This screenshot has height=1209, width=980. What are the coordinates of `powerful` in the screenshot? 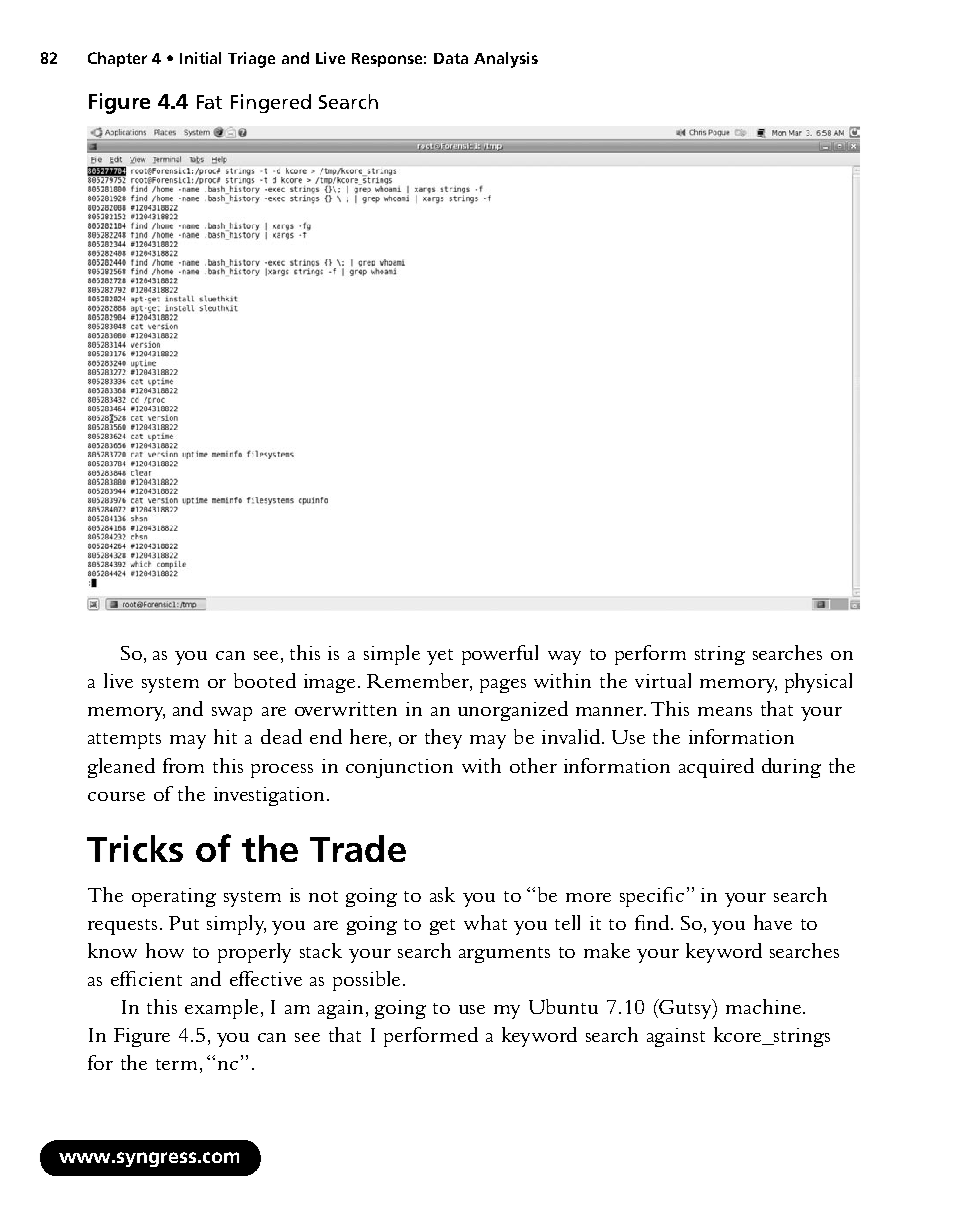 It's located at (500, 655).
